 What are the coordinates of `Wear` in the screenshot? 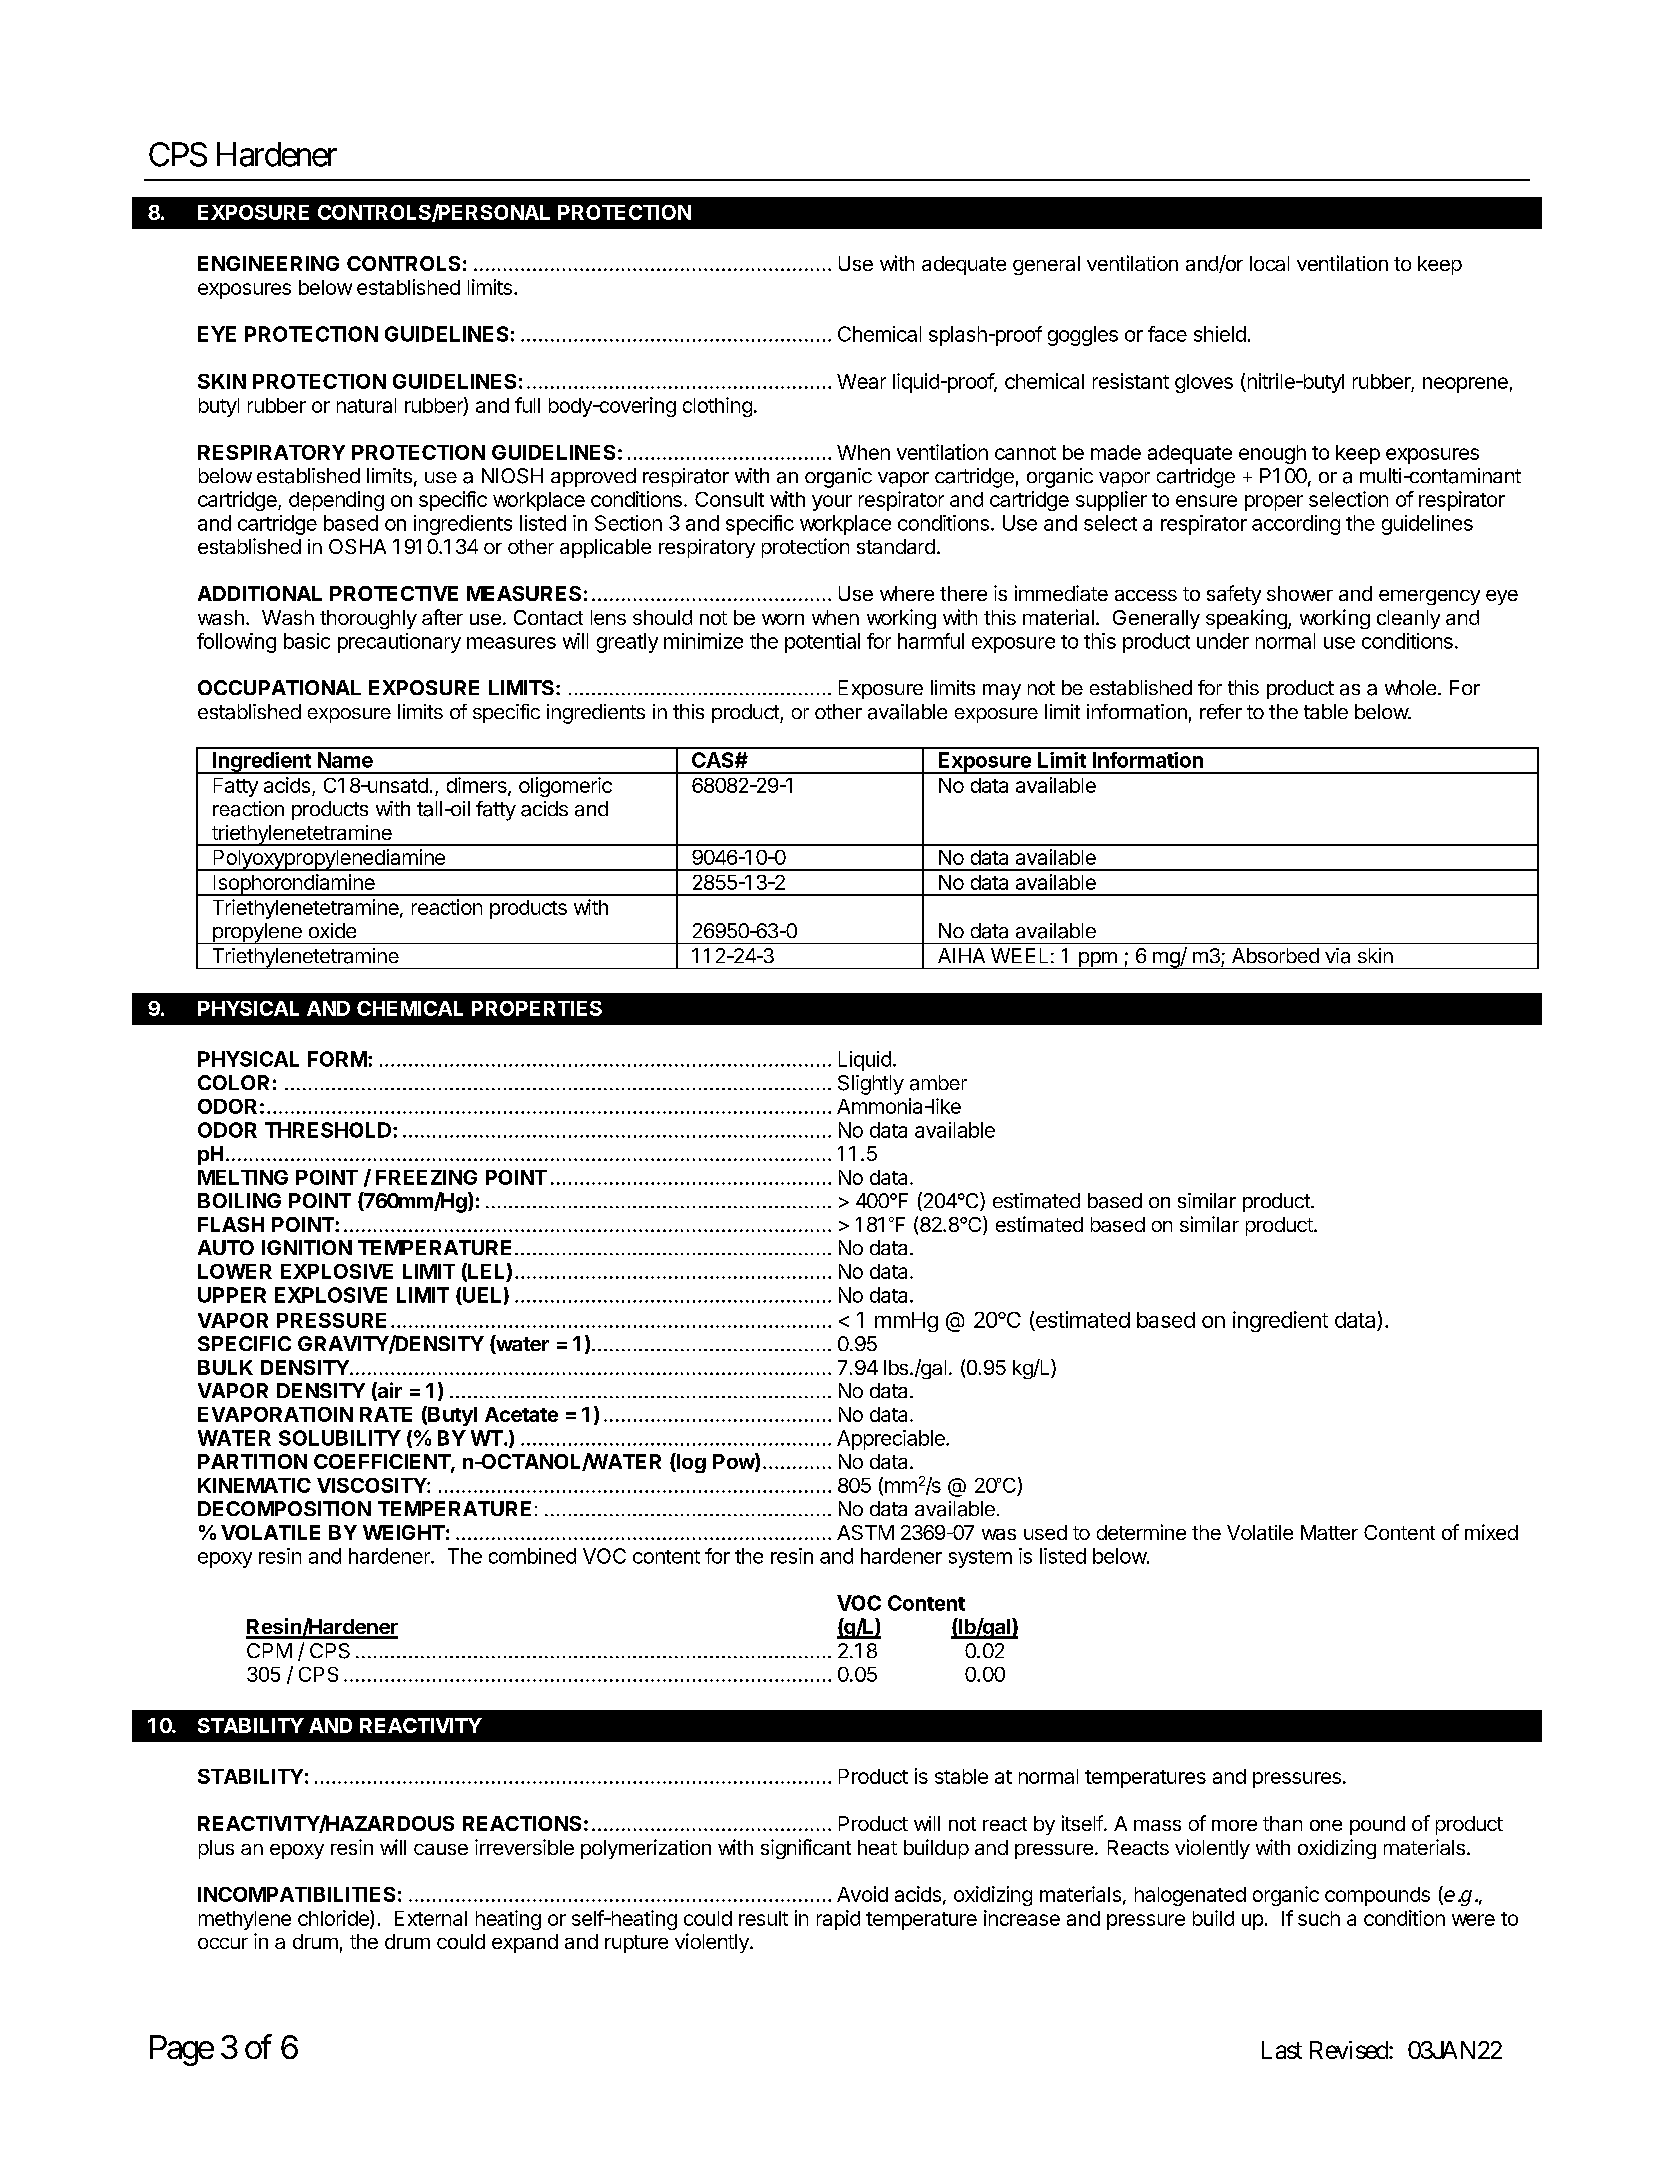 It's located at (861, 381).
